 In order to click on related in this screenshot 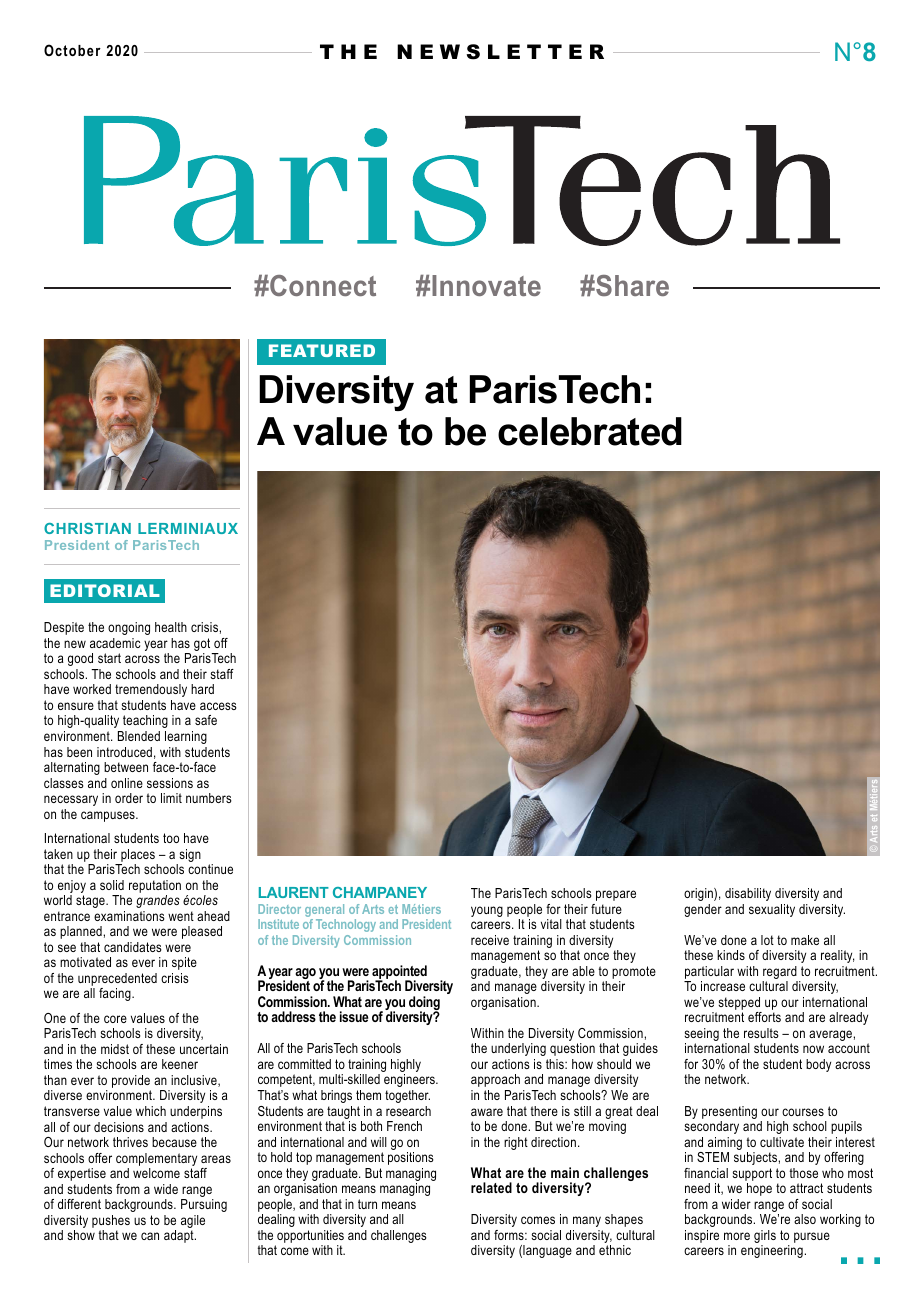, I will do `click(491, 1187)`.
